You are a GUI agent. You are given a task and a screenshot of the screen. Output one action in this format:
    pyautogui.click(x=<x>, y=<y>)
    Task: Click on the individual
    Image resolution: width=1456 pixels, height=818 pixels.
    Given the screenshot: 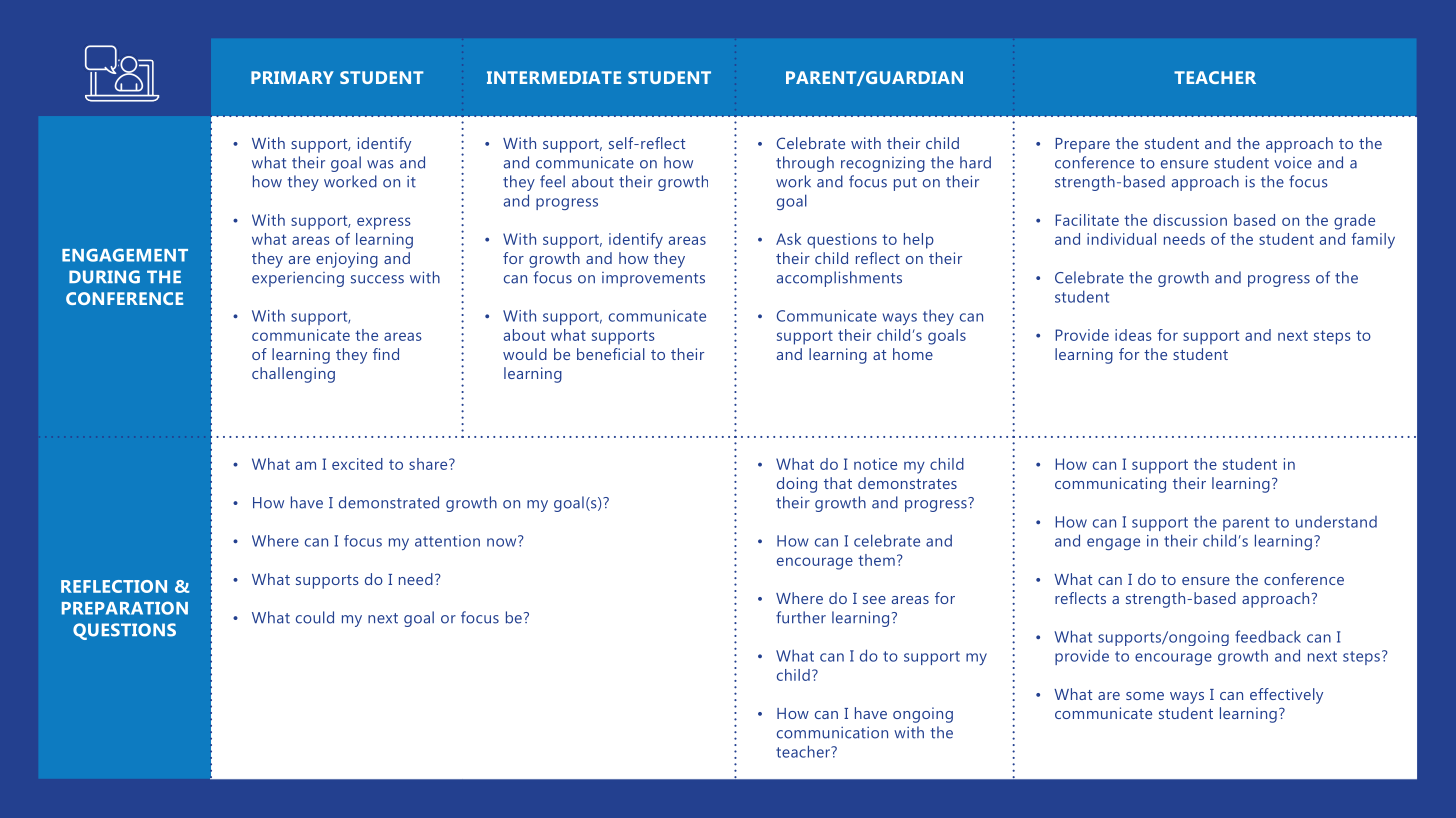 What is the action you would take?
    pyautogui.click(x=1121, y=239)
